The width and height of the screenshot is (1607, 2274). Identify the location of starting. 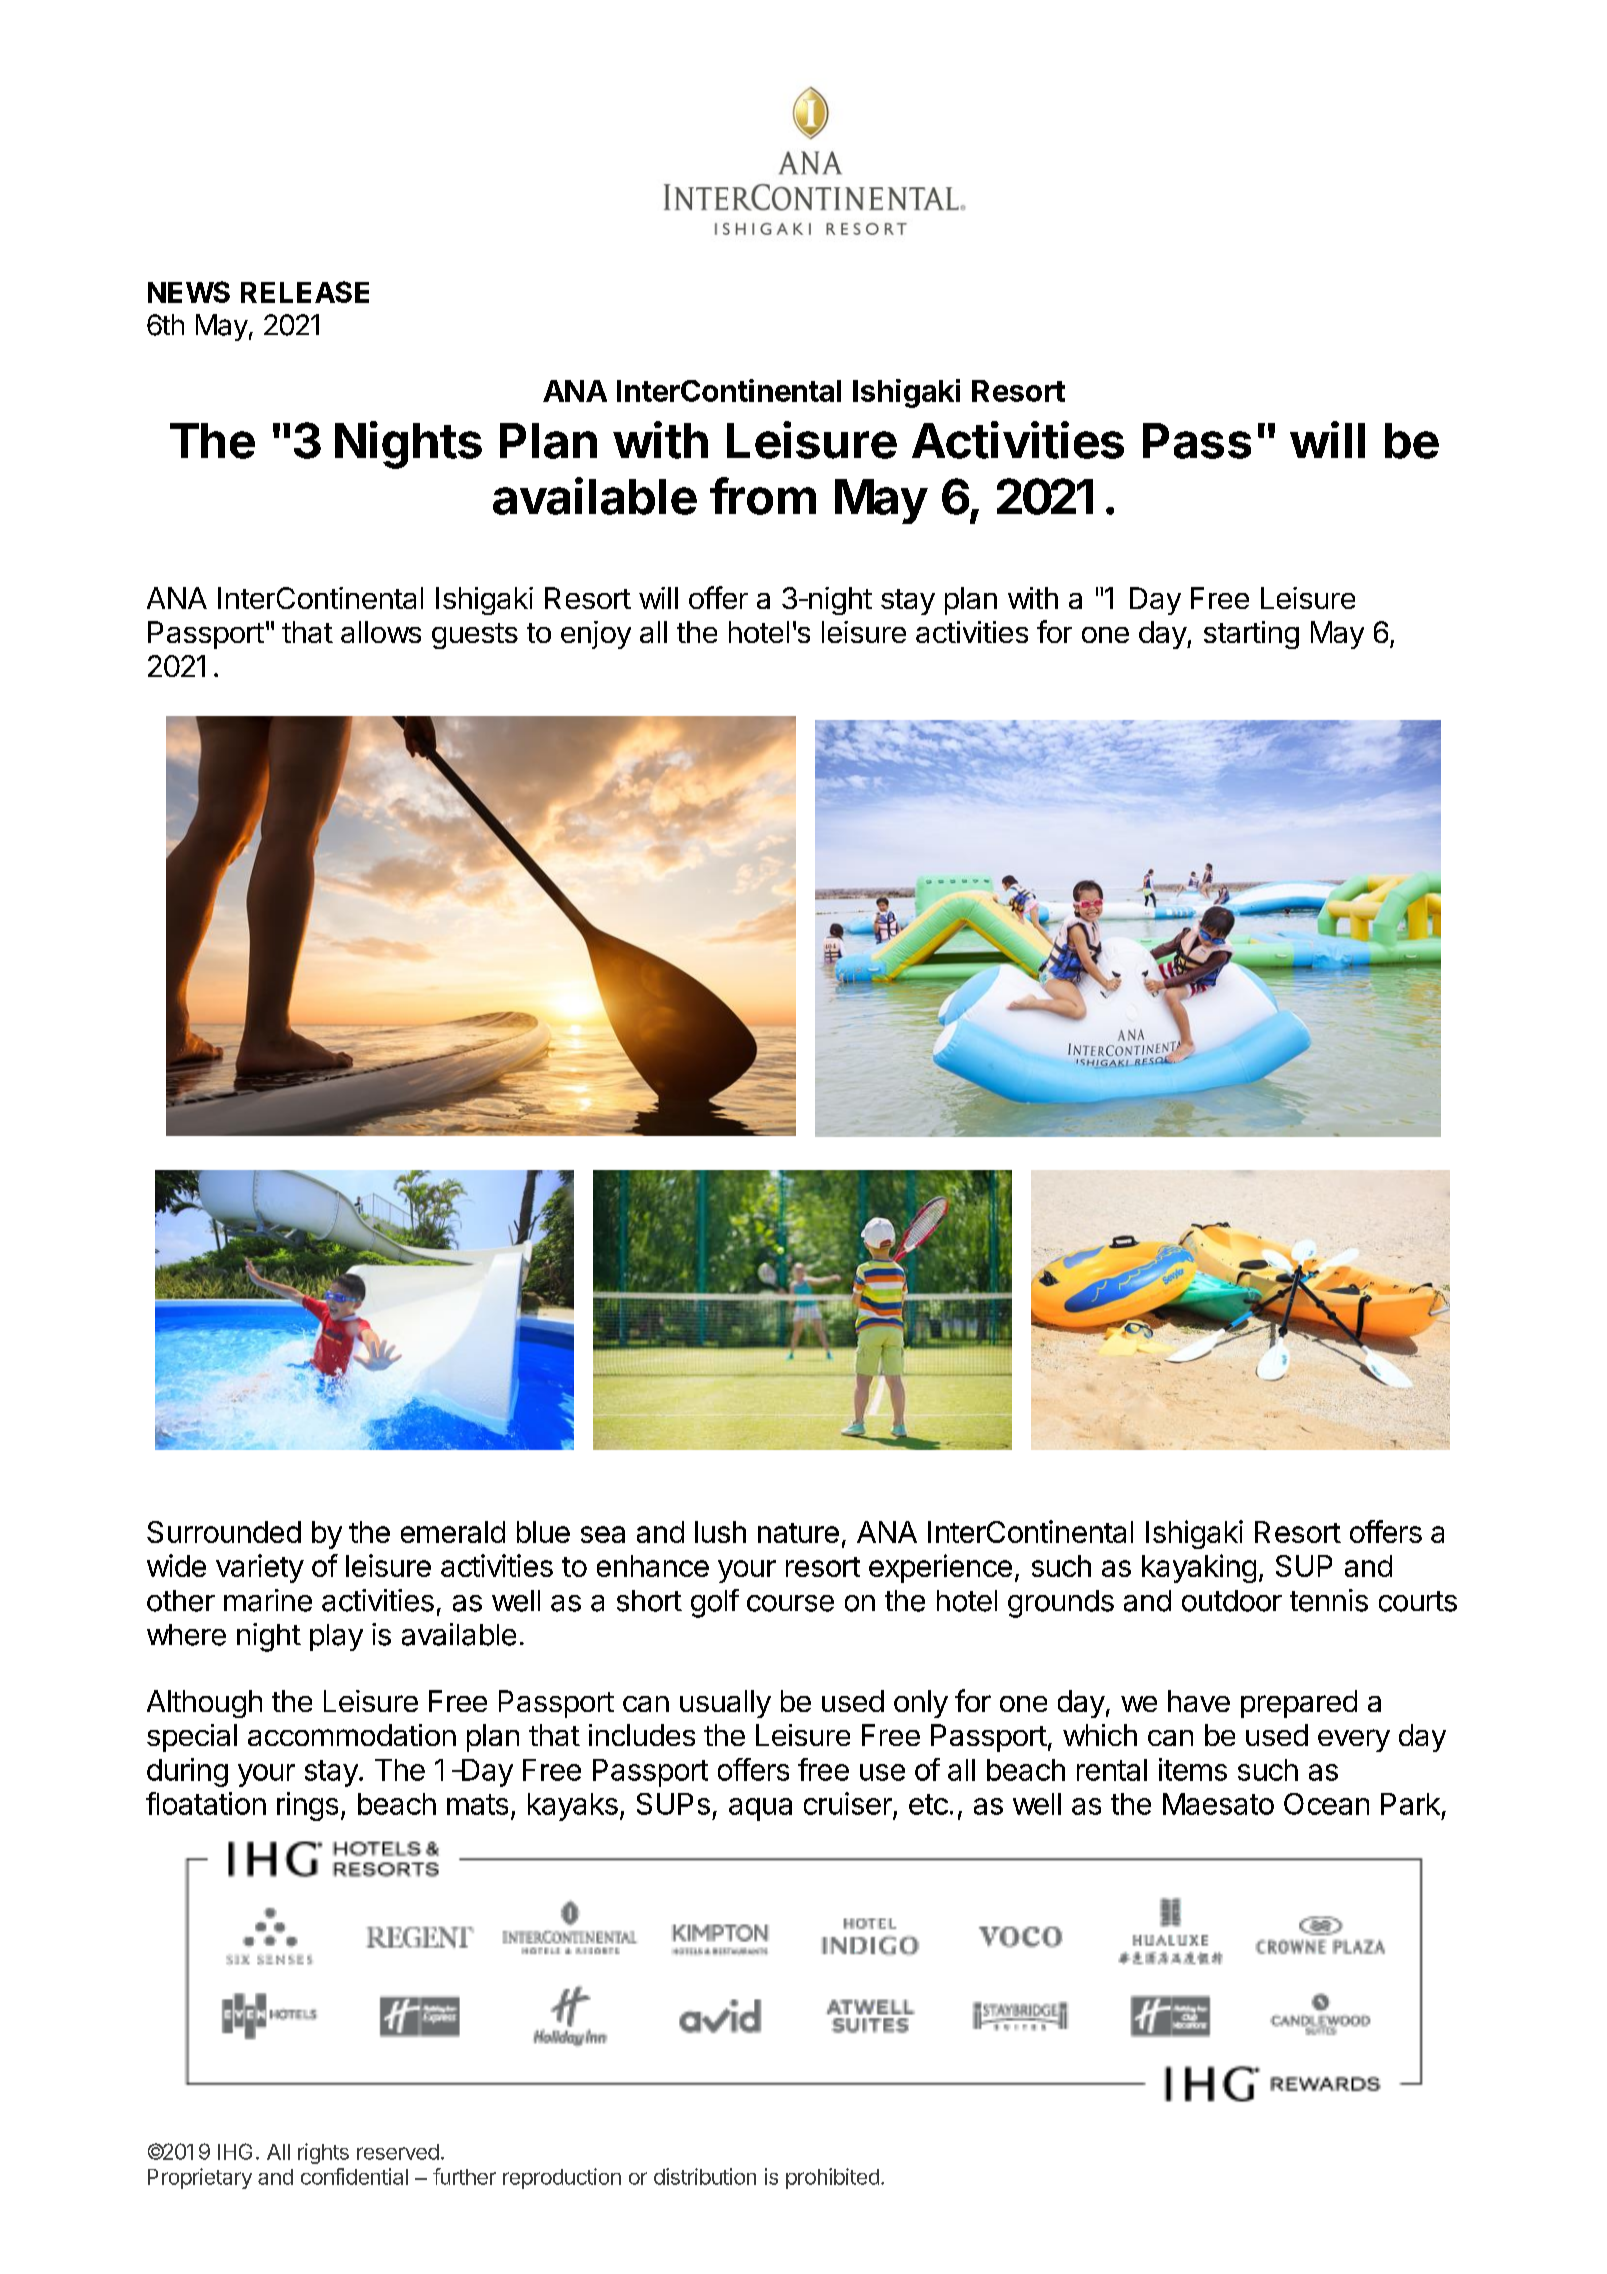
(1251, 635).
